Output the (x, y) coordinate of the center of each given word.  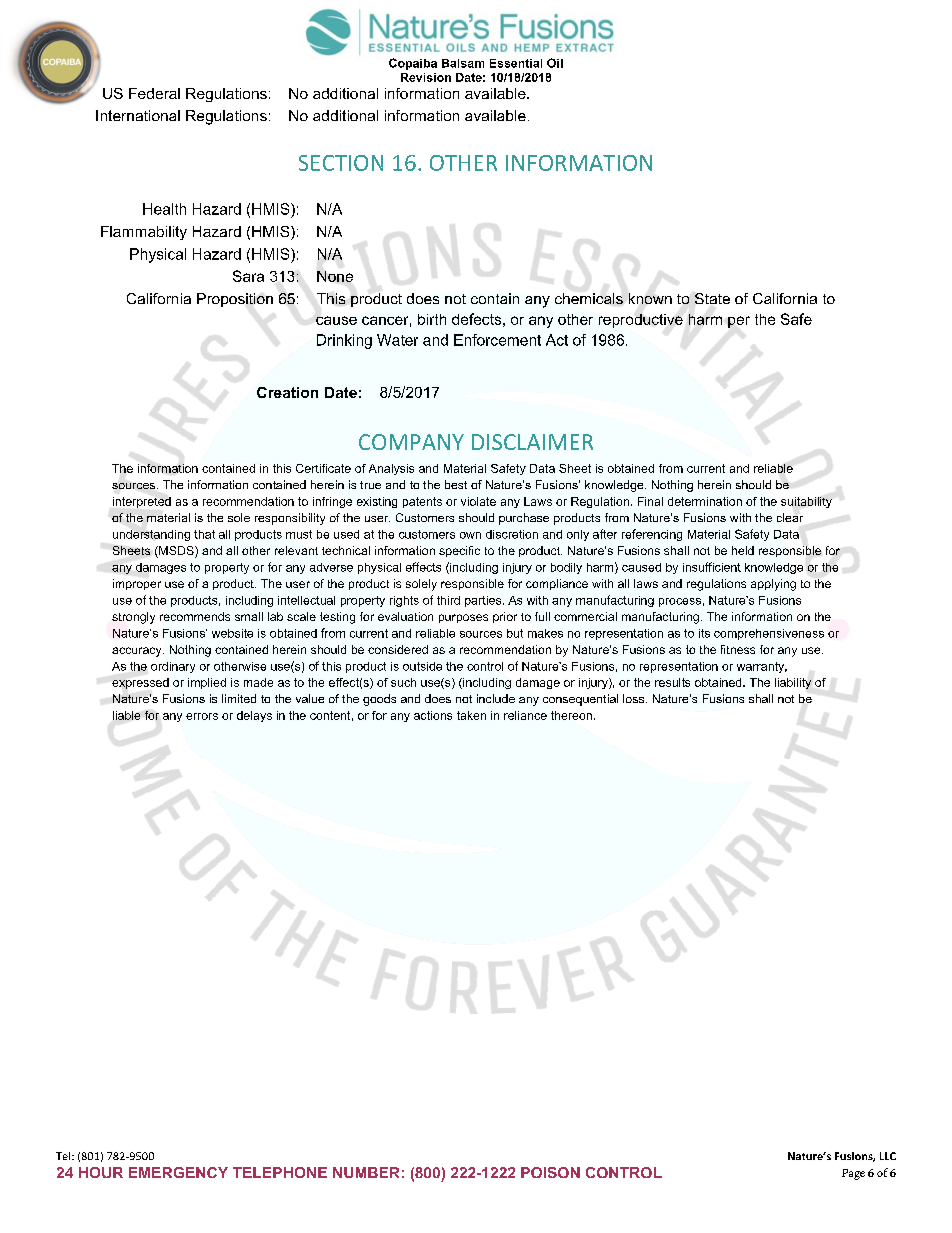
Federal (154, 93)
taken (471, 715)
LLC (888, 1156)
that (204, 534)
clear (790, 517)
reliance (525, 715)
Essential (516, 63)
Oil (555, 63)
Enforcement (497, 340)
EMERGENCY (178, 1172)
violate (478, 501)
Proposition (235, 300)
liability (793, 683)
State (712, 298)
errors (202, 716)
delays (254, 716)
